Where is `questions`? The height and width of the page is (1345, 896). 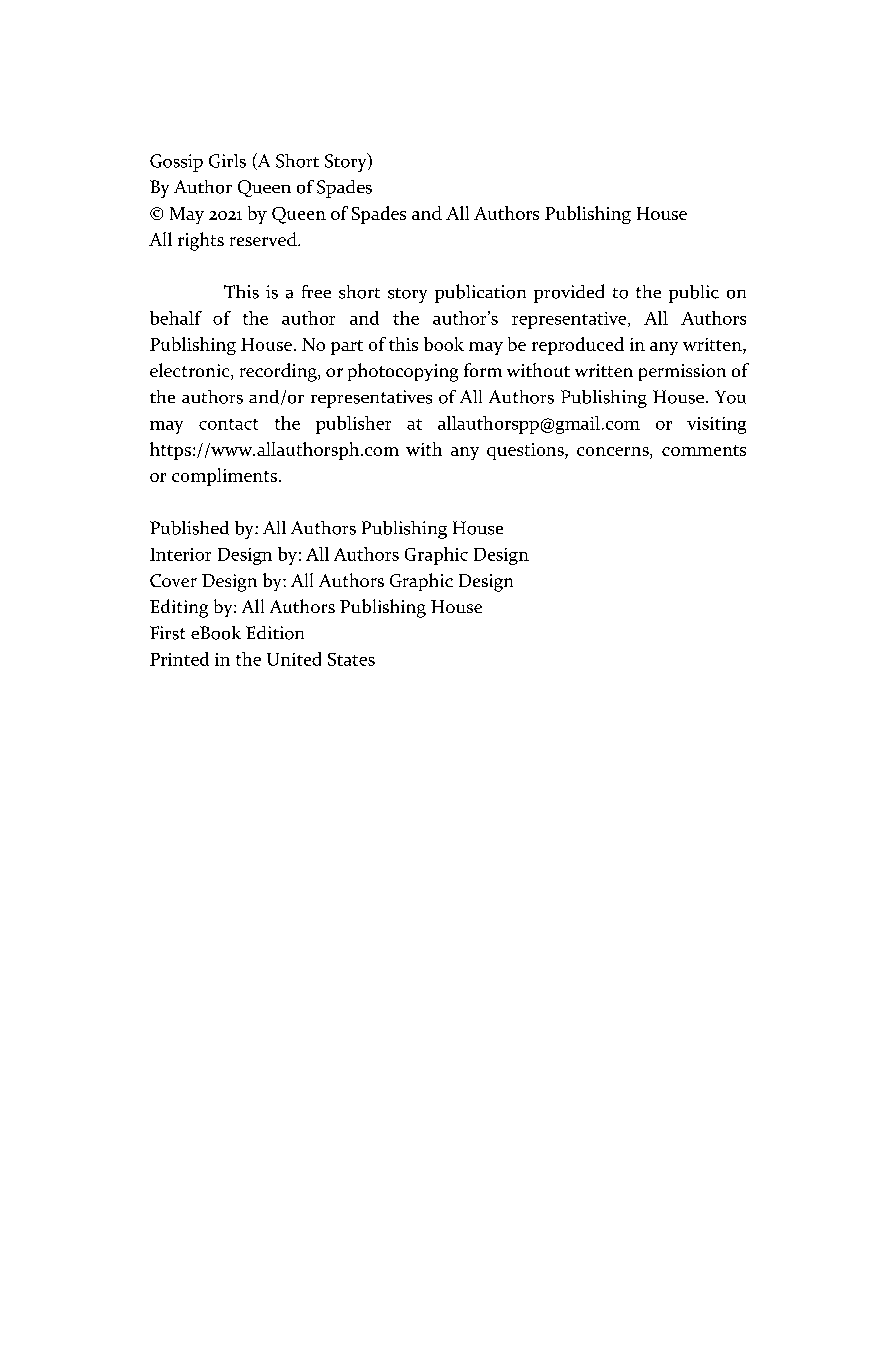 questions is located at coordinates (526, 451).
